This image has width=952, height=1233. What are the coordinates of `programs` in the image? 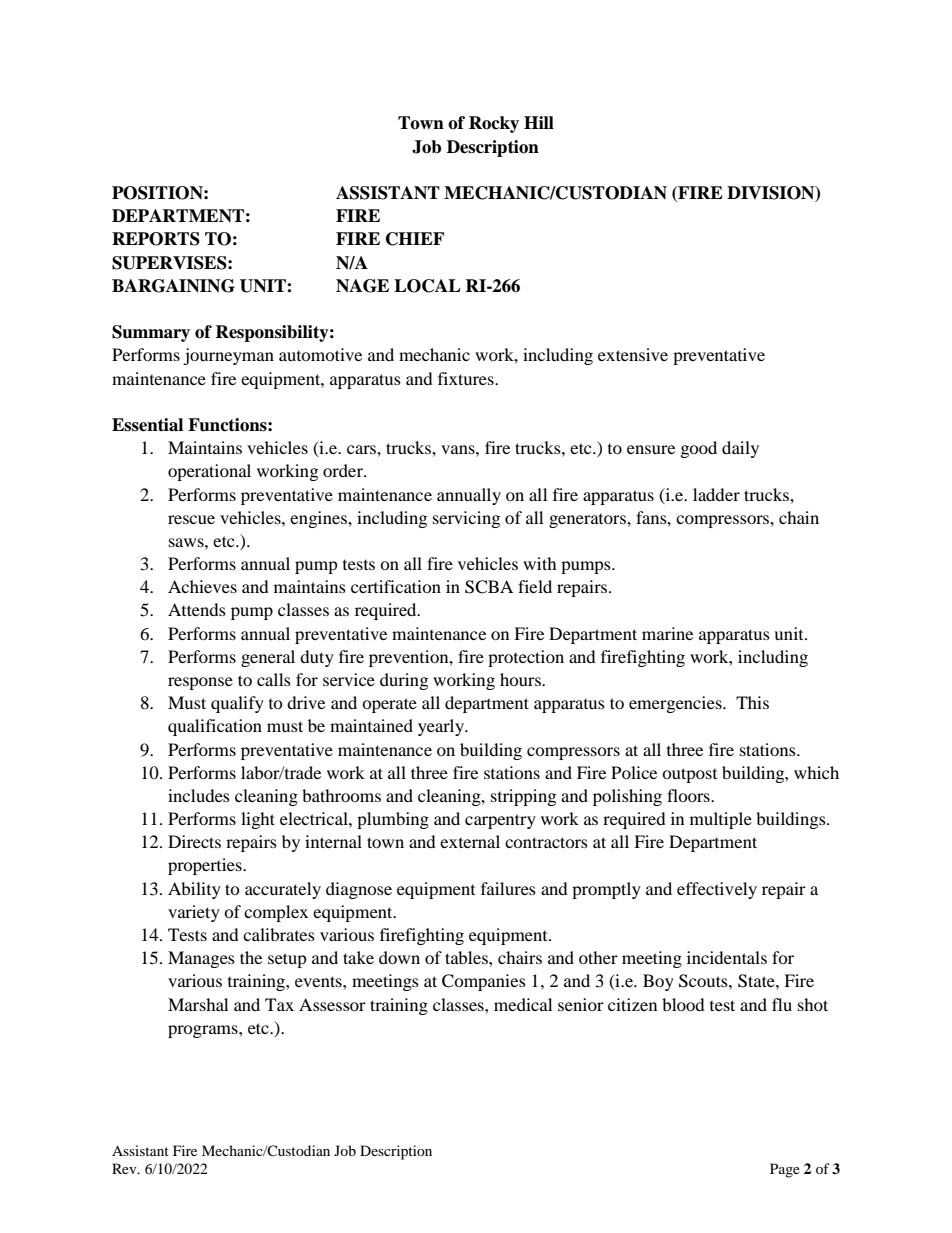 It's located at (204, 1031).
